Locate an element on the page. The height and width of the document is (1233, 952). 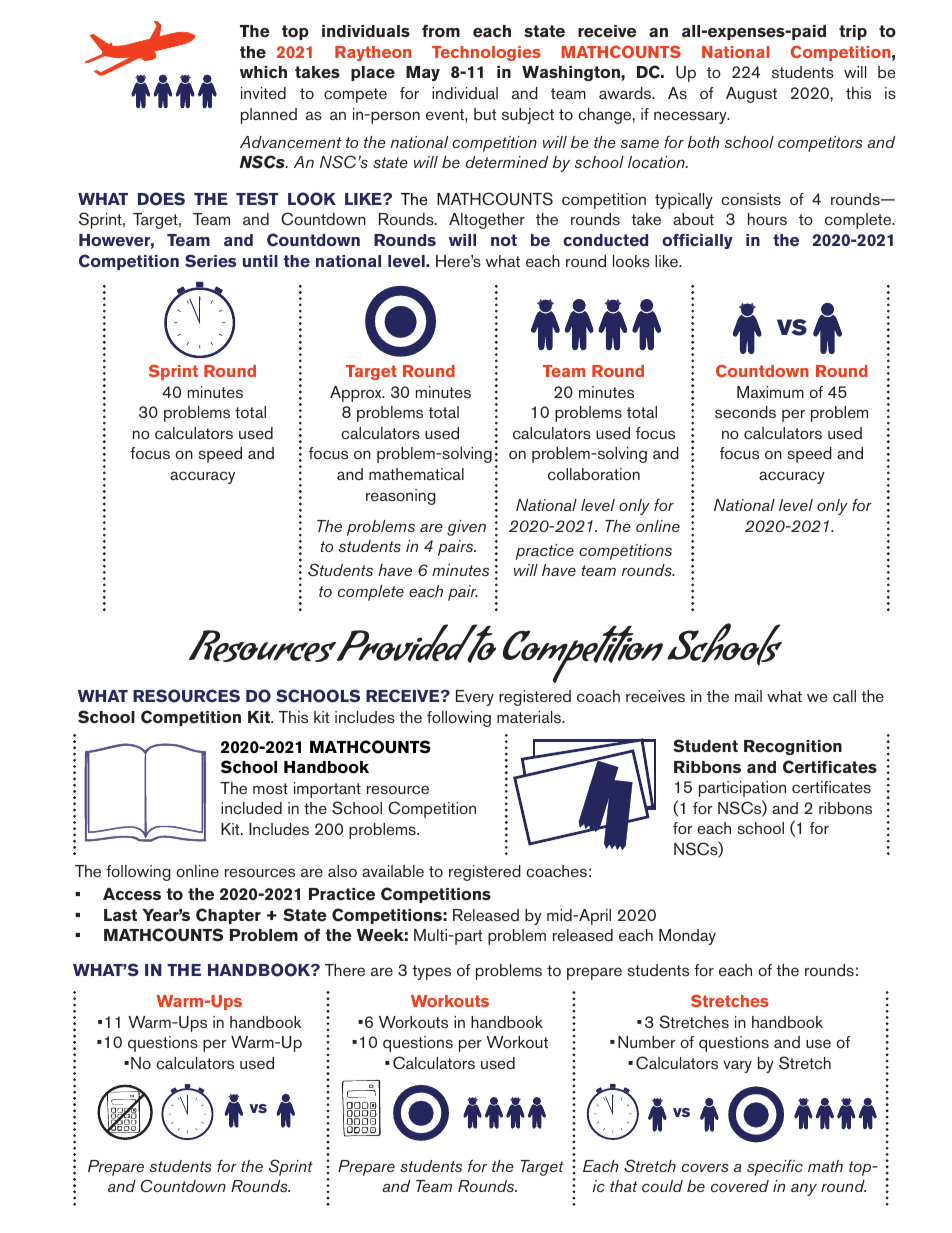
available is located at coordinates (393, 871).
